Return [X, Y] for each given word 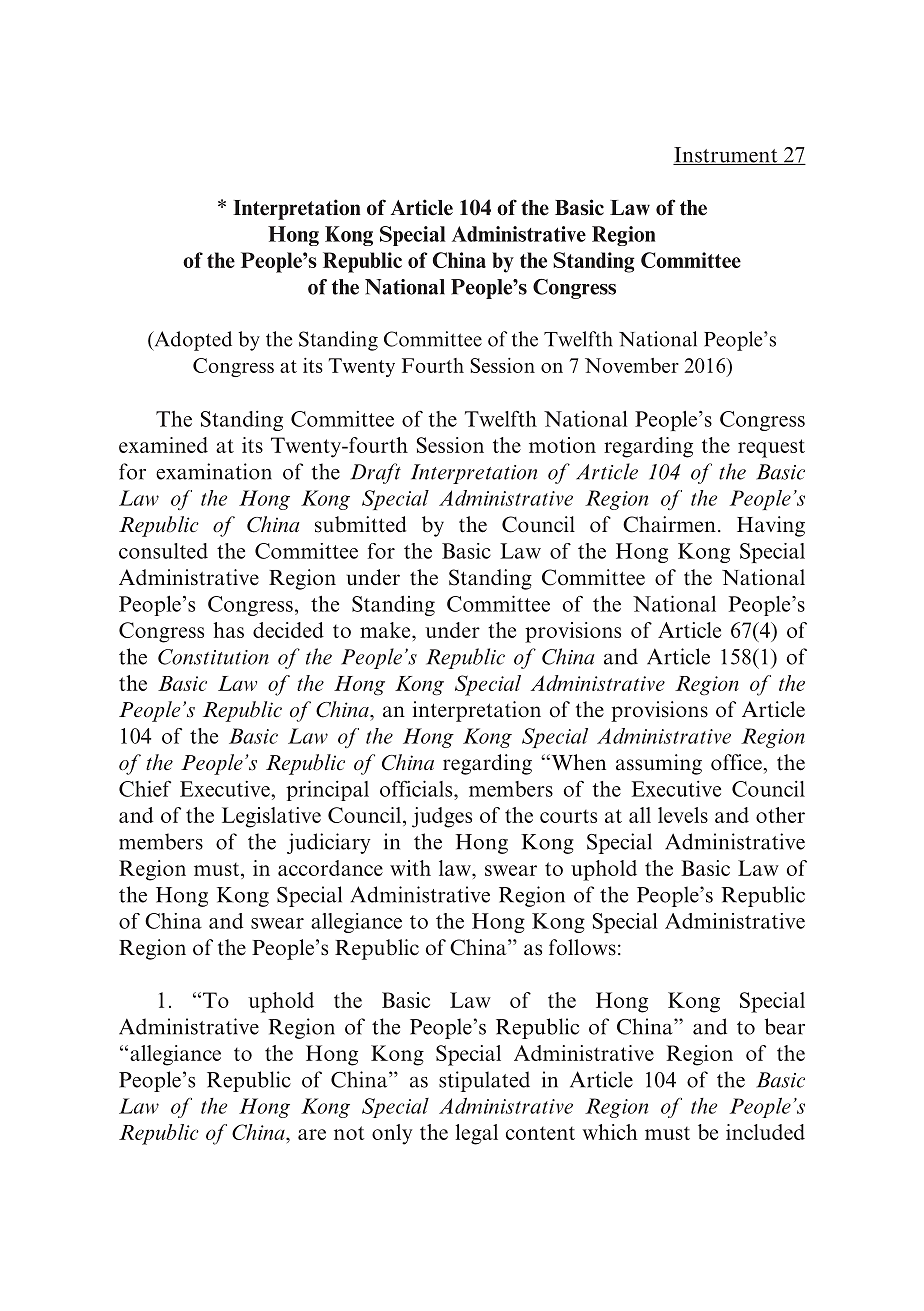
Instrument [726, 156]
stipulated [484, 1081]
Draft [375, 473]
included [765, 1132]
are [312, 1134]
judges [442, 817]
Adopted [192, 341]
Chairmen [669, 524]
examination [214, 471]
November [632, 365]
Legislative [271, 817]
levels [683, 815]
